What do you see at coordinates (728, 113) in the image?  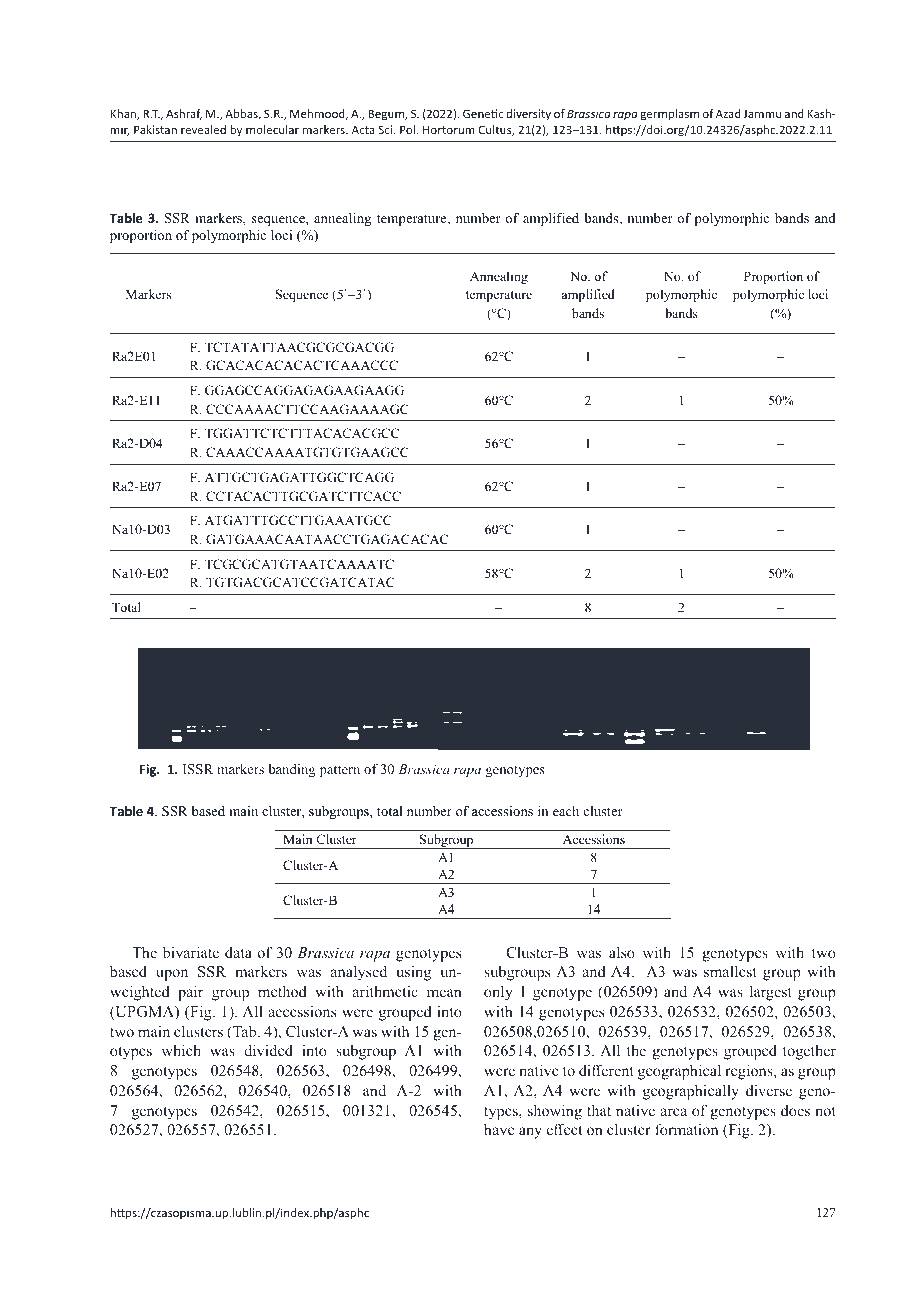 I see `Azad` at bounding box center [728, 113].
